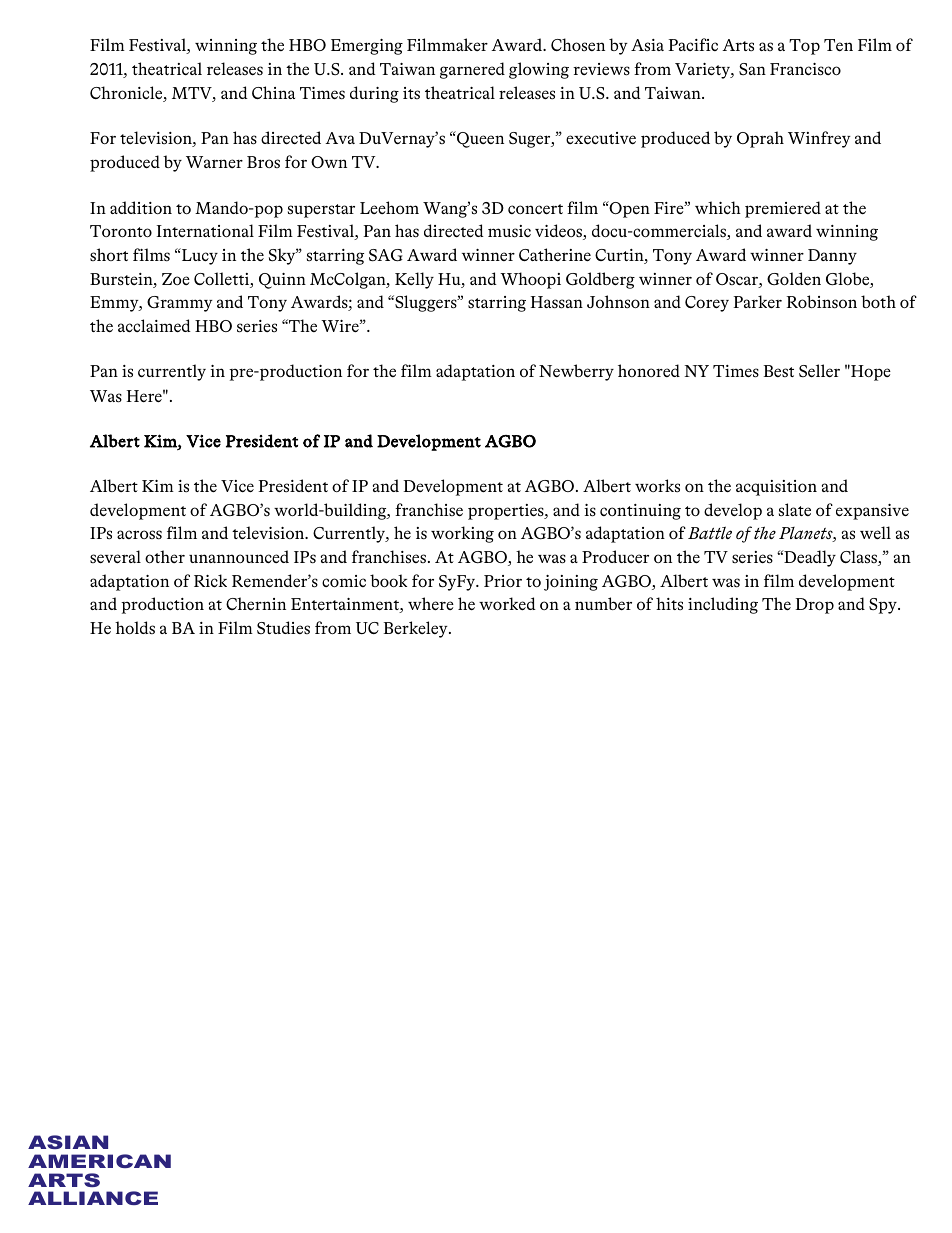 The width and height of the image is (952, 1233). Describe the element at coordinates (135, 627) in the image. I see `holds` at that location.
